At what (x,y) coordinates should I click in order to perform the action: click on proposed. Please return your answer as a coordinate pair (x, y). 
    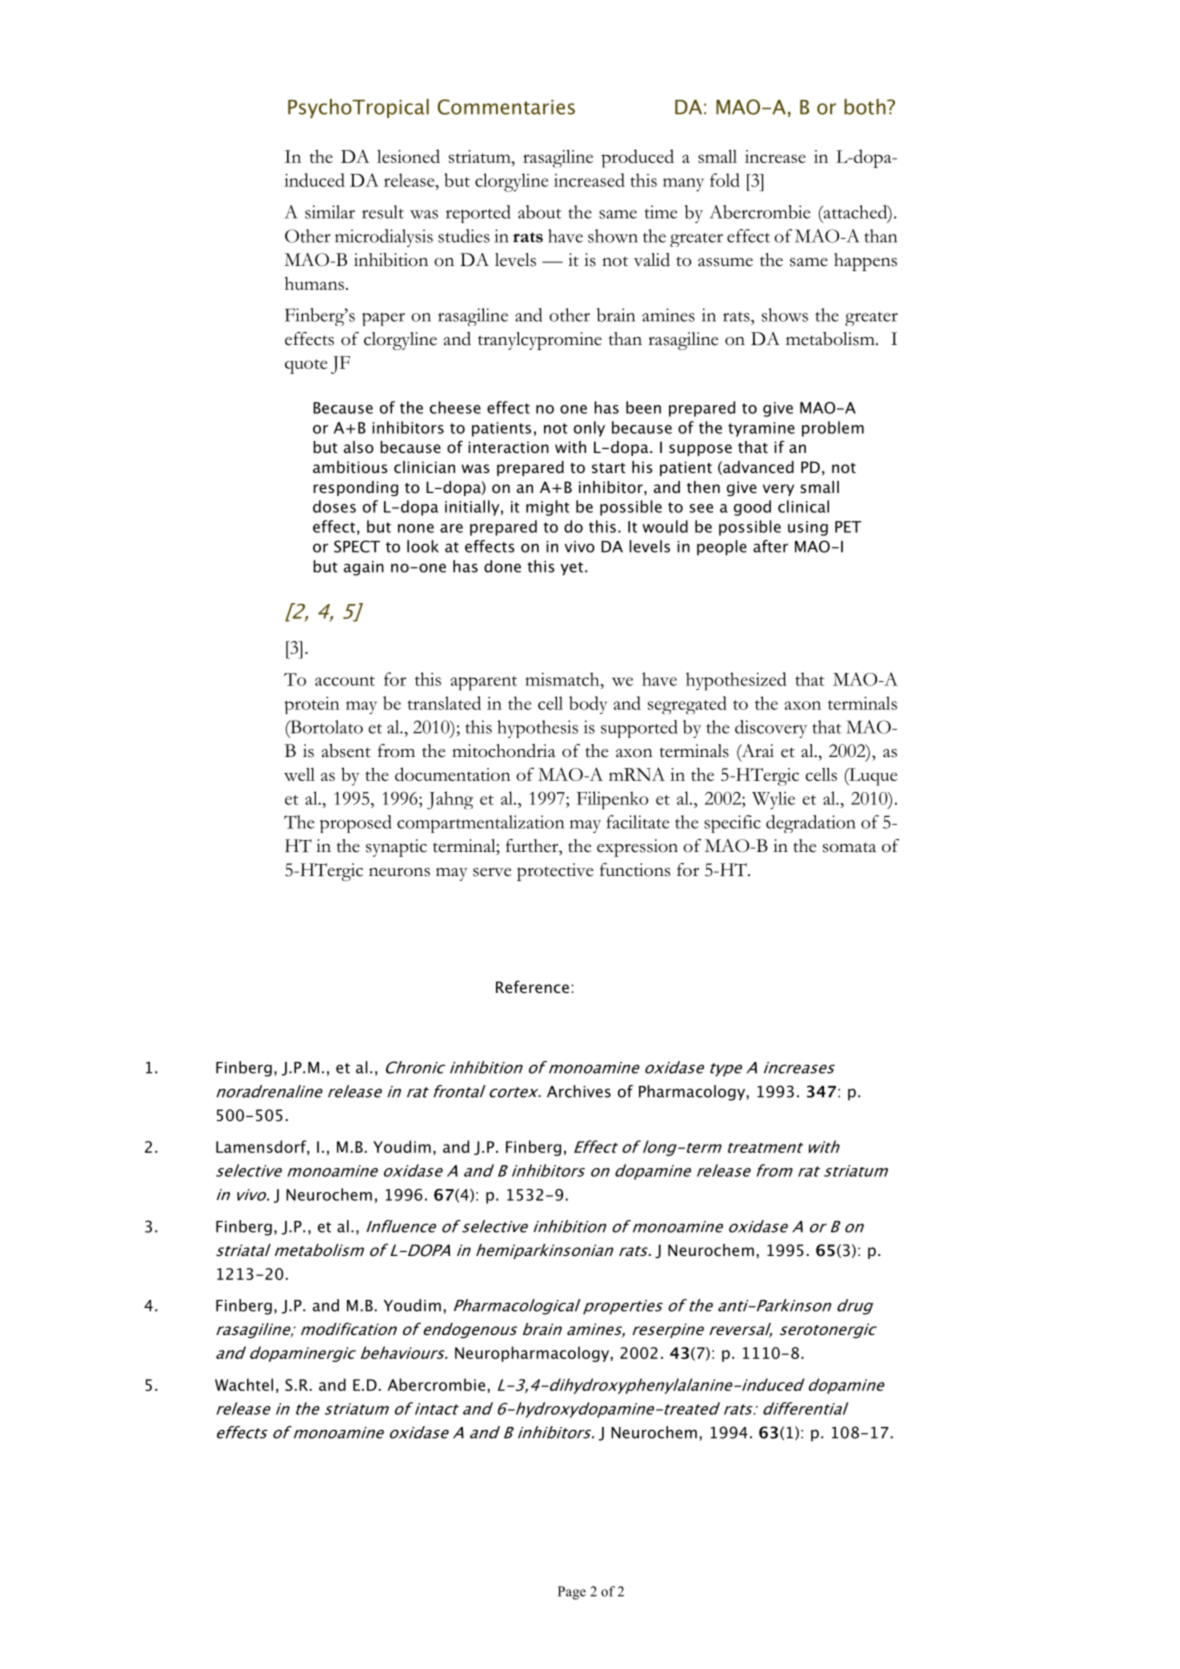
    Looking at the image, I should click on (355, 824).
